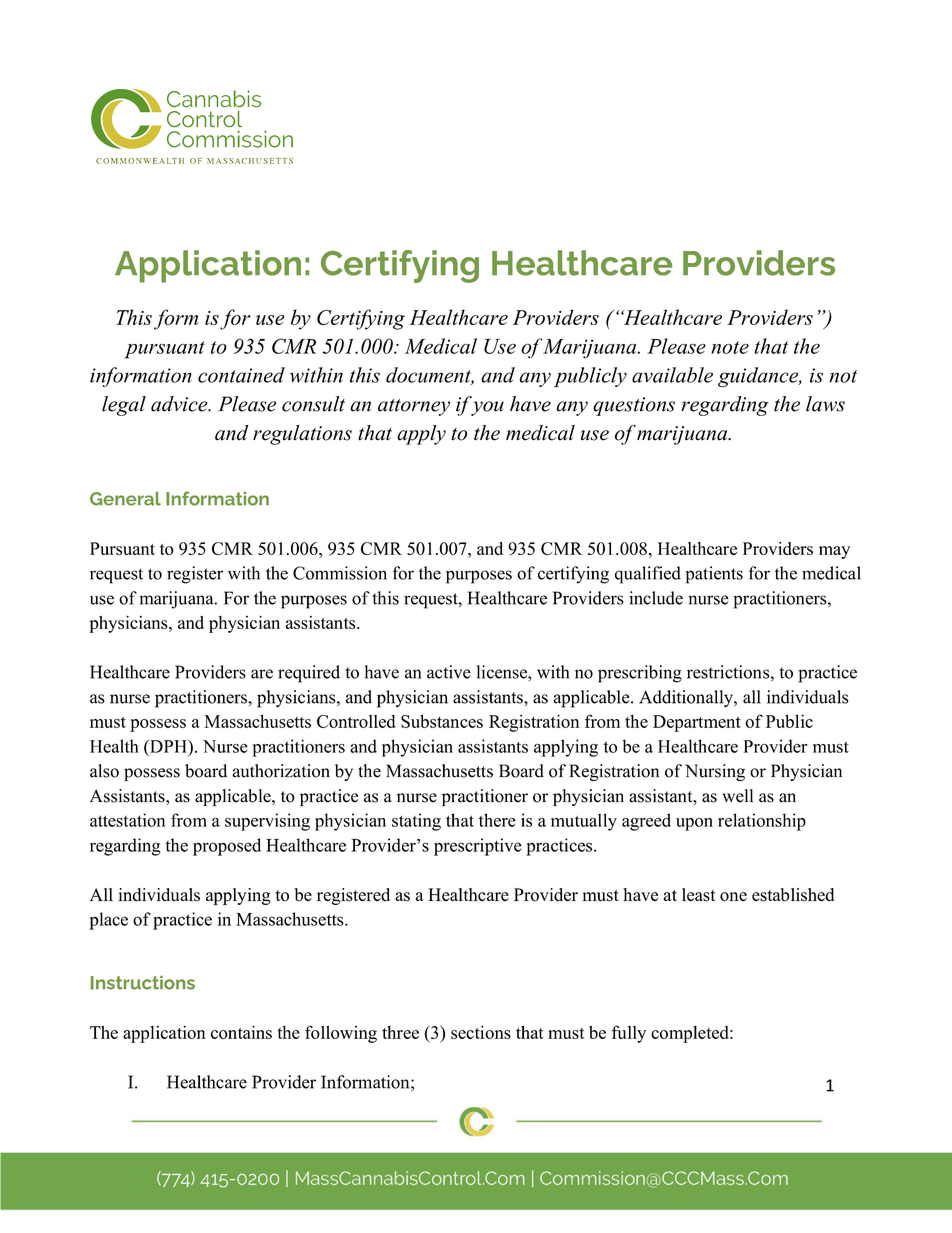  Describe the element at coordinates (629, 1034) in the image. I see `fully` at that location.
